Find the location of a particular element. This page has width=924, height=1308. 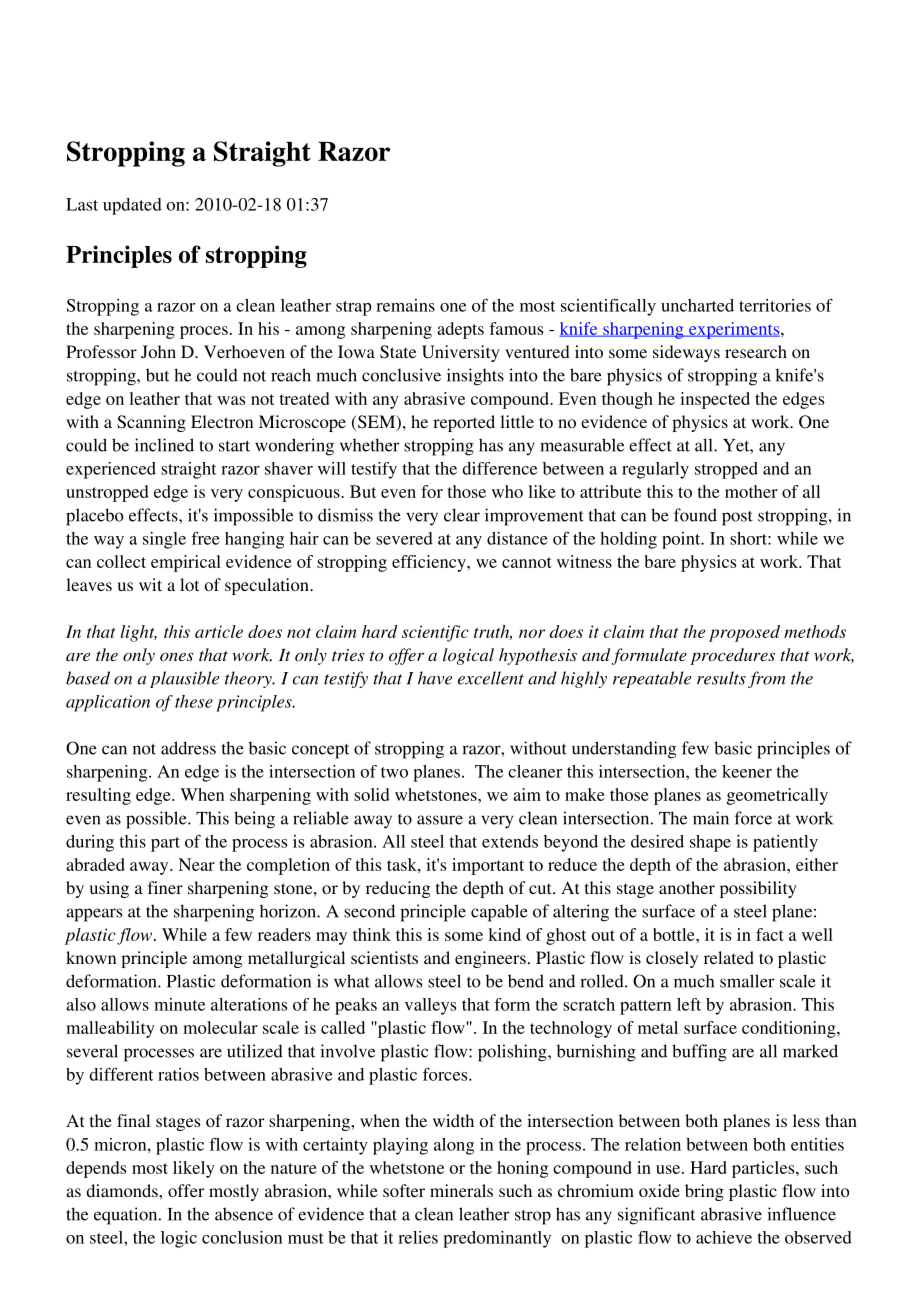

territories is located at coordinates (775, 305).
